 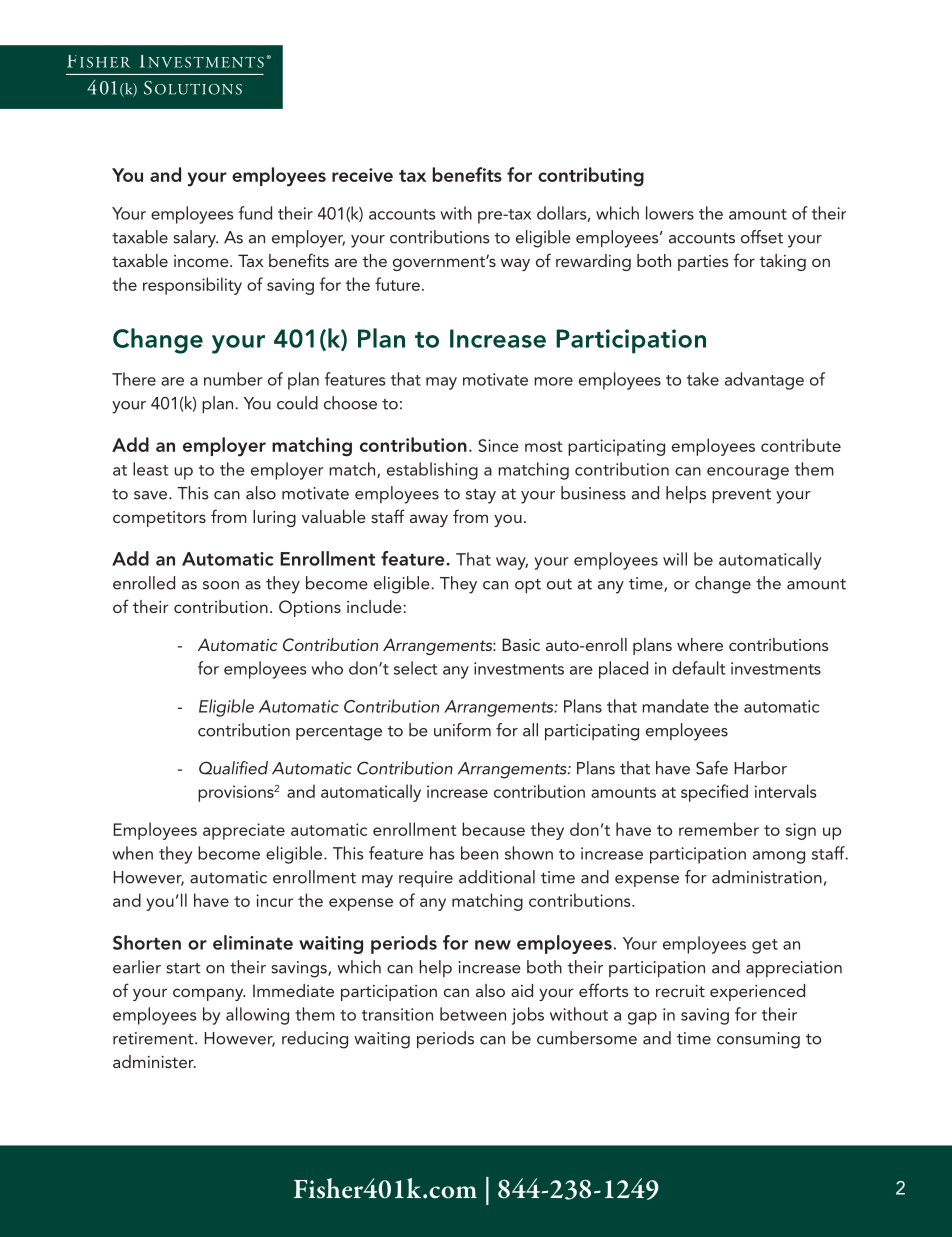 I want to click on soon, so click(x=221, y=585).
